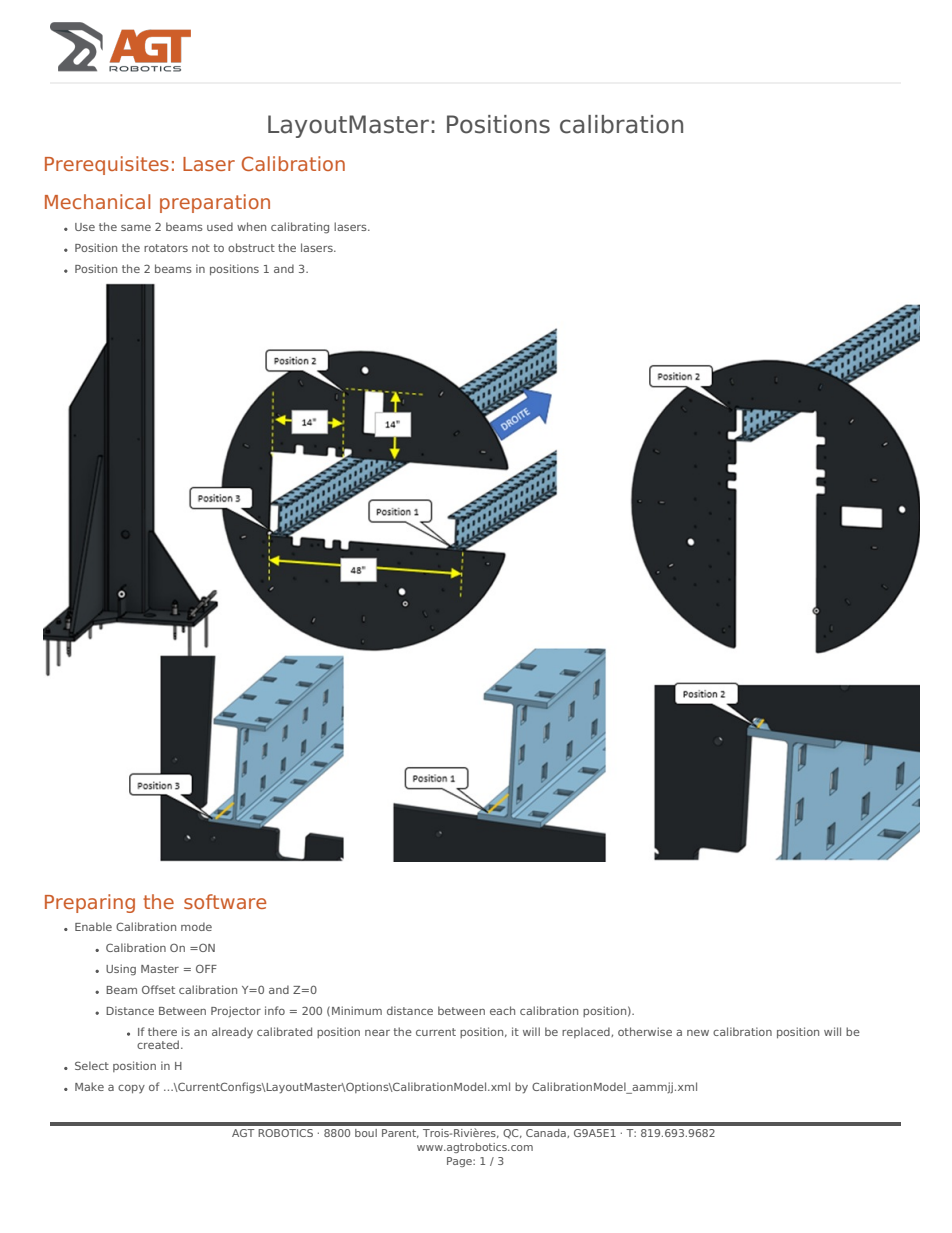  Describe the element at coordinates (460, 1162) in the page. I see `Page` at that location.
